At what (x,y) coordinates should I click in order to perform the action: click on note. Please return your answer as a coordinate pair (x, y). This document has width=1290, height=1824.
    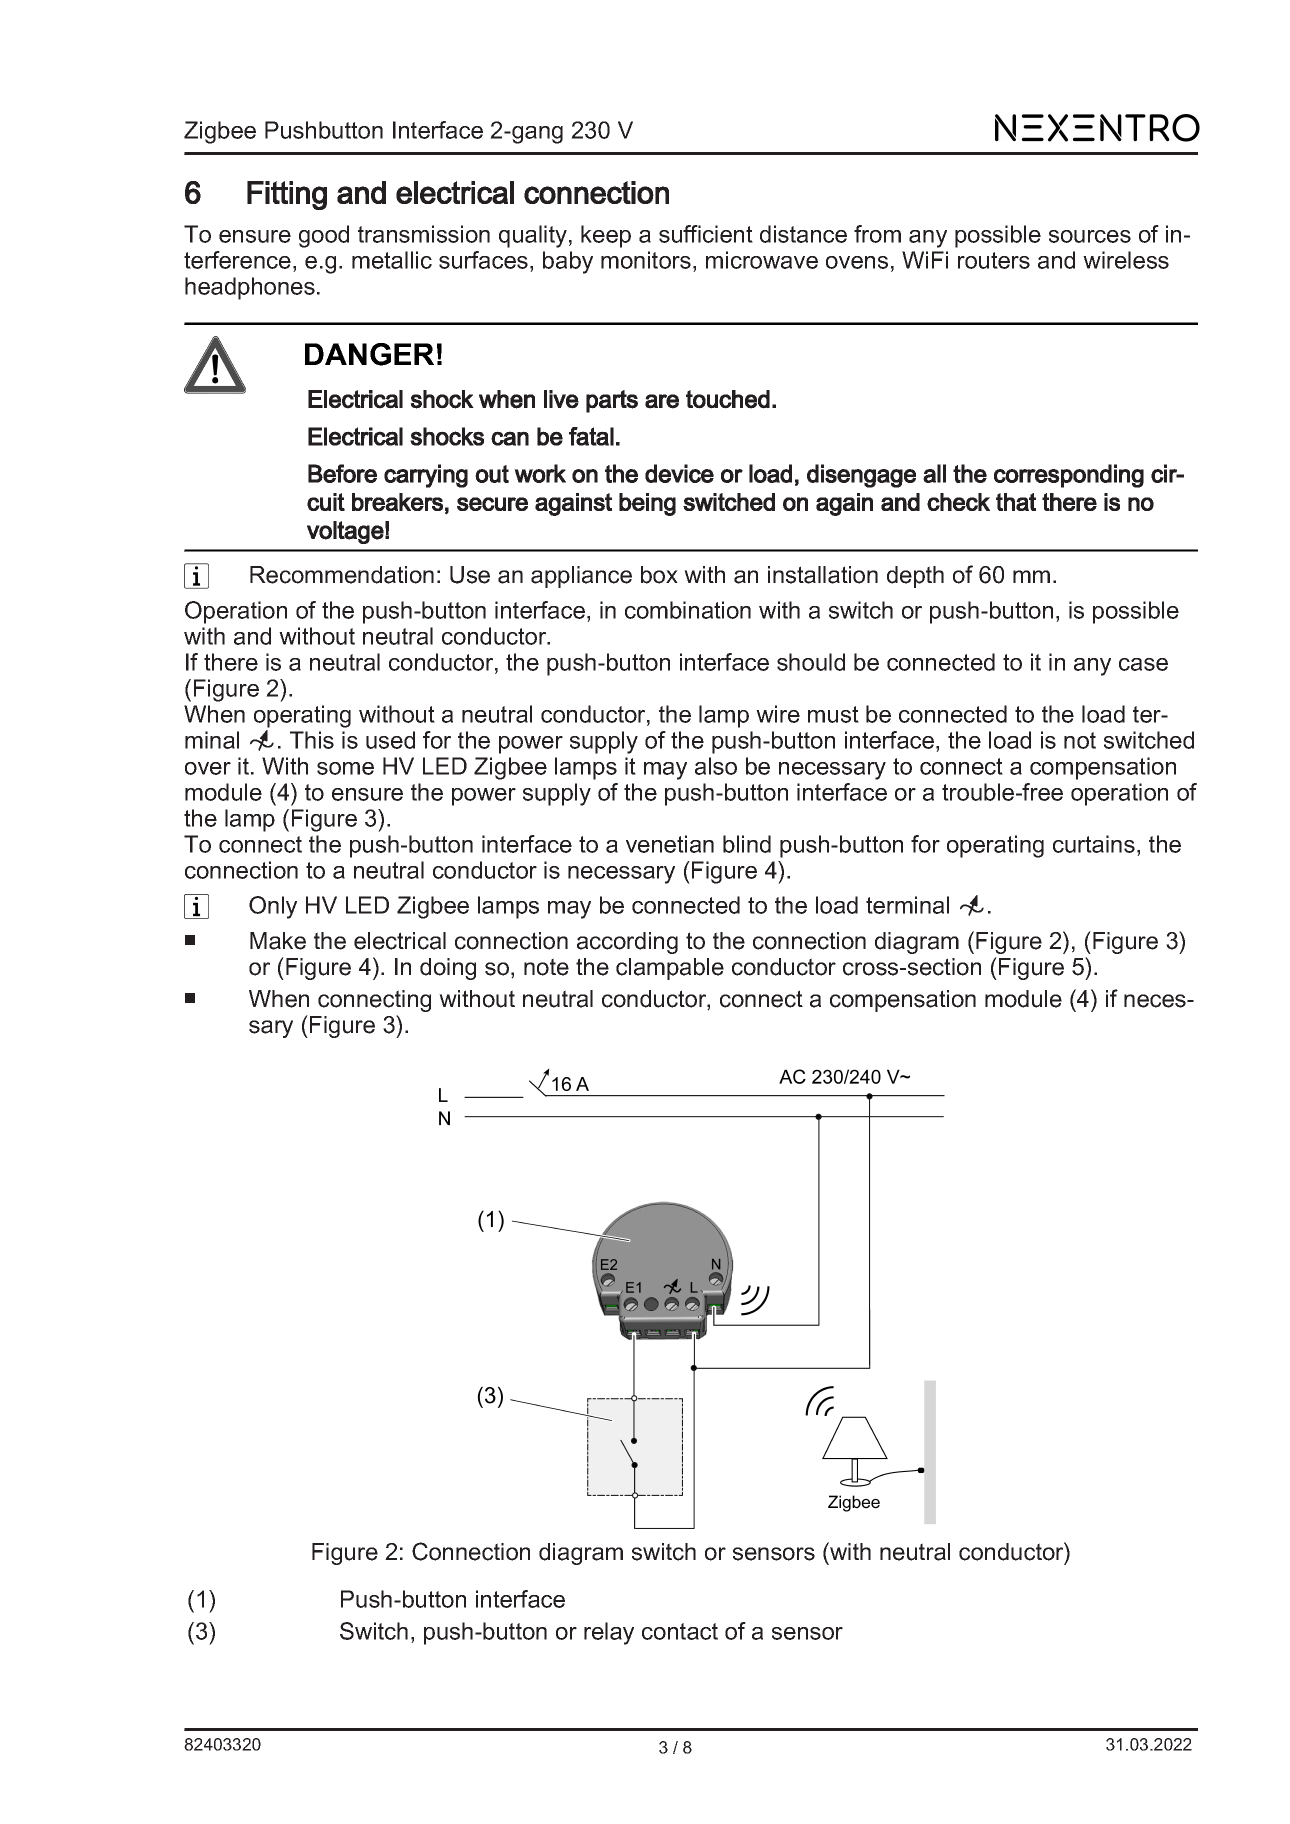
    Looking at the image, I should click on (546, 967).
